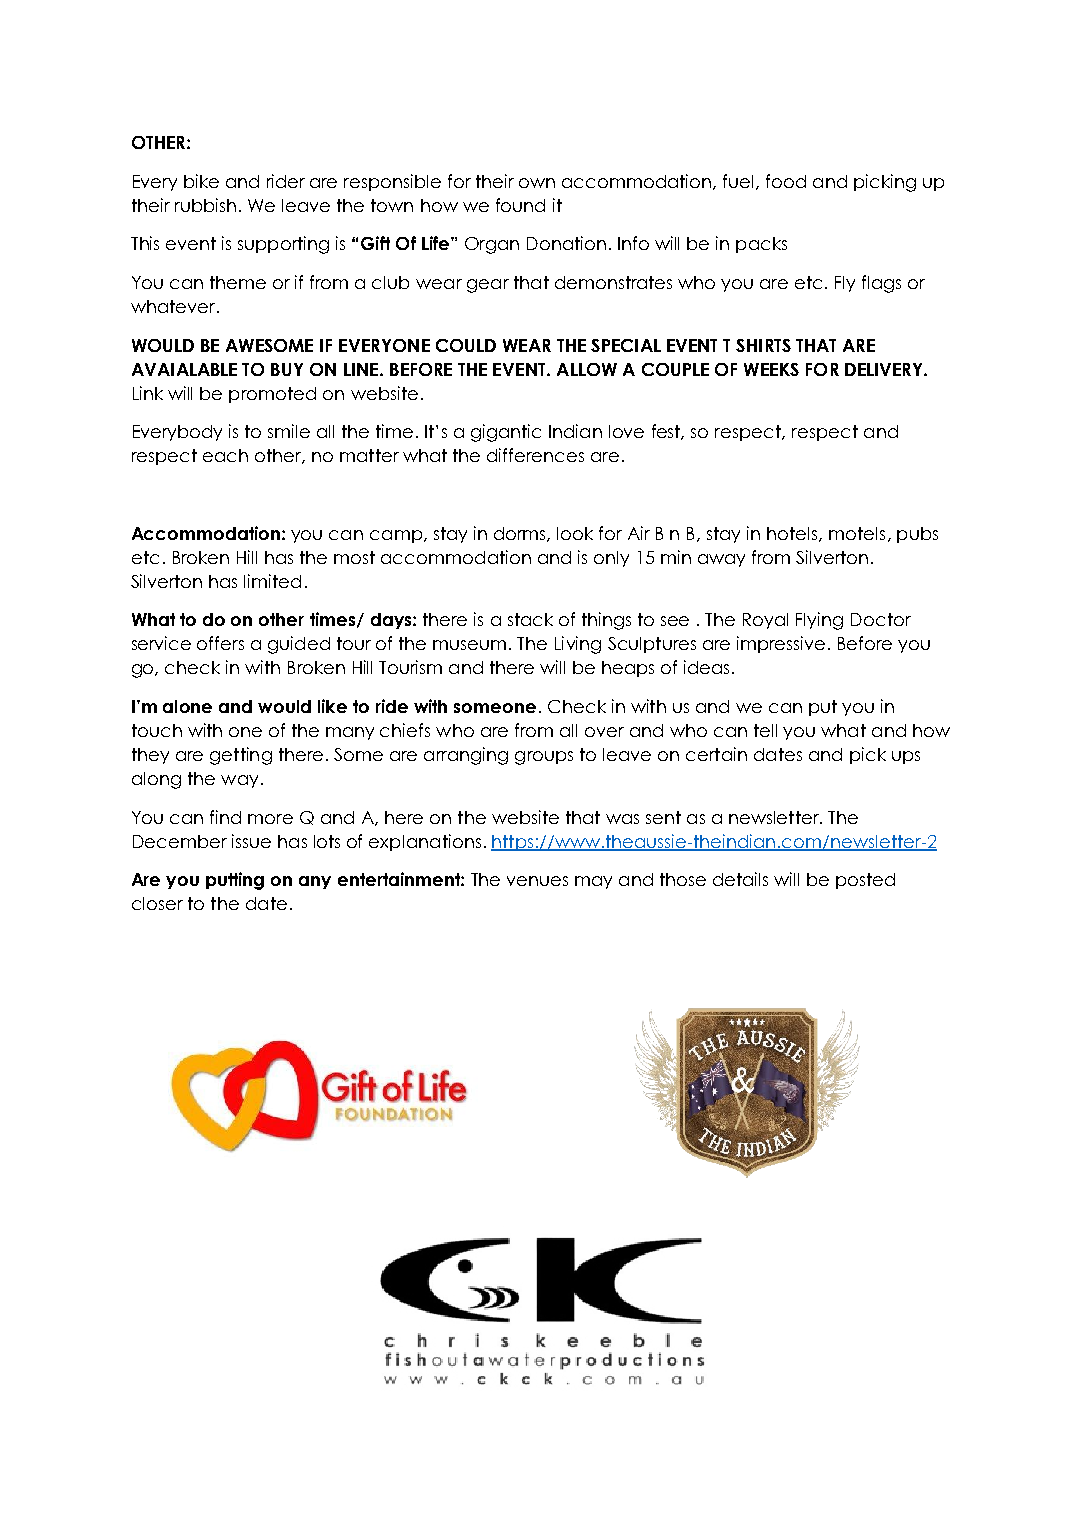 This page has height=1530, width=1082. Describe the element at coordinates (520, 205) in the page. I see `found` at that location.
